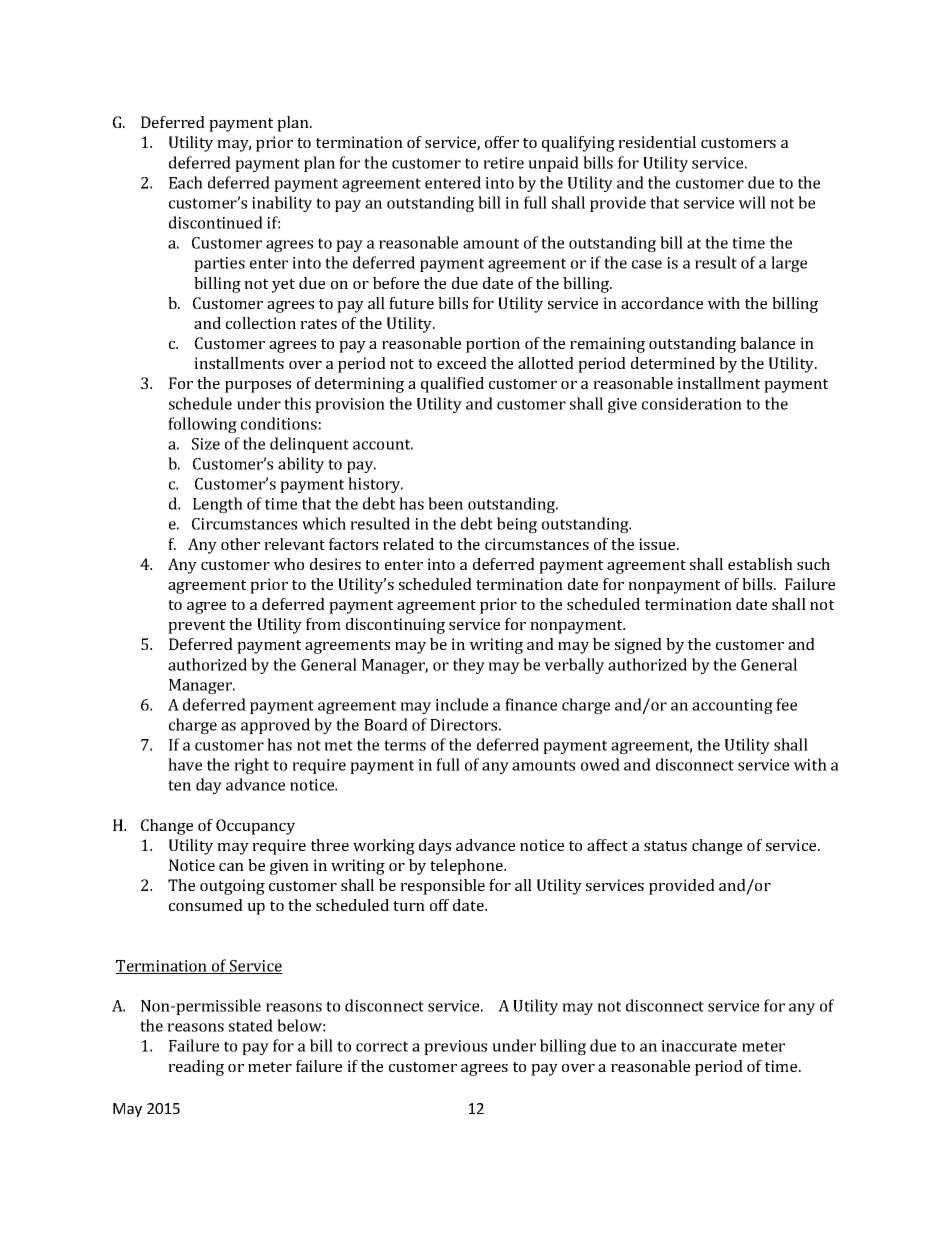 This page has height=1233, width=952. I want to click on retire, so click(503, 163).
